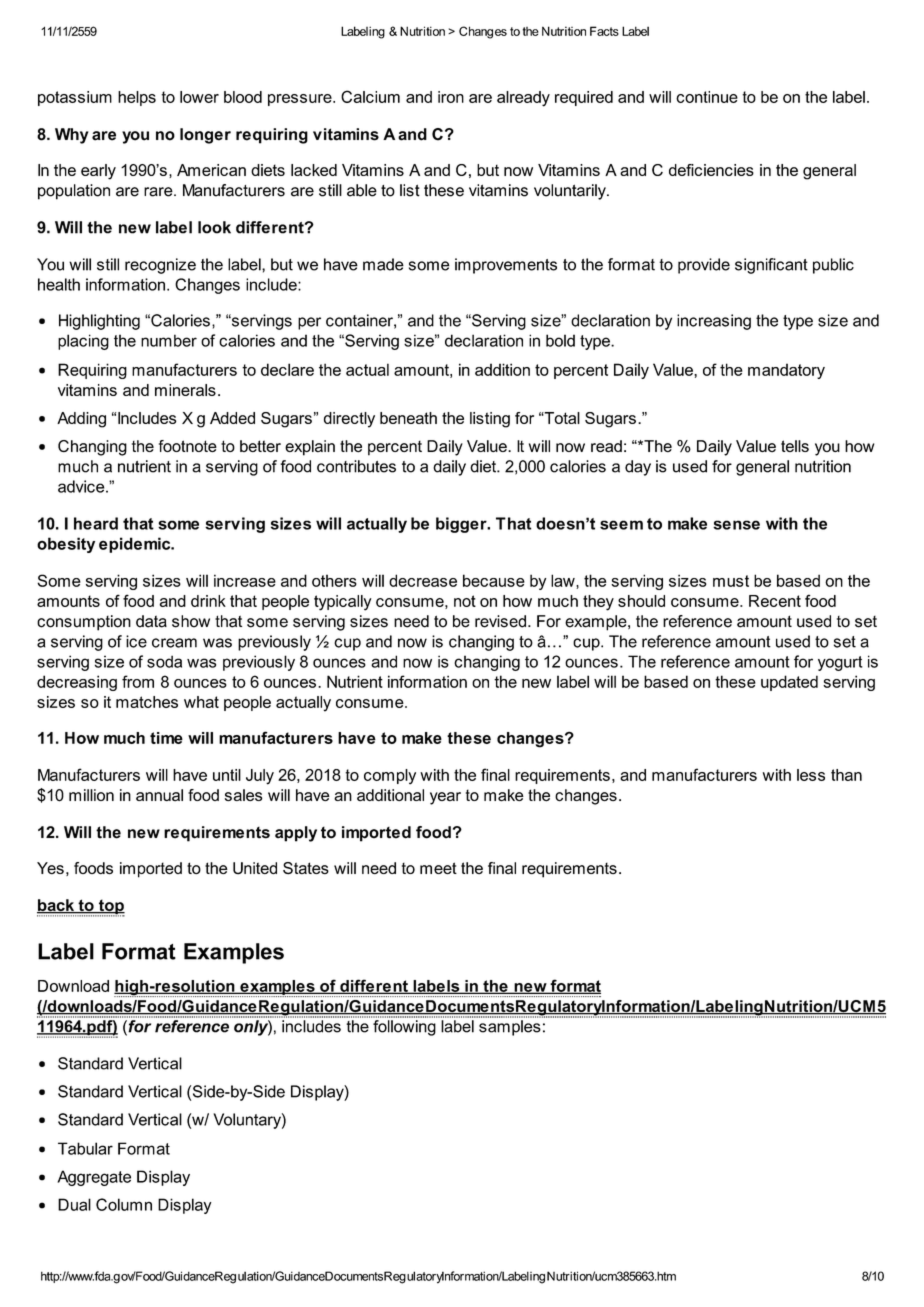  What do you see at coordinates (124, 1204) in the page?
I see `Column` at bounding box center [124, 1204].
